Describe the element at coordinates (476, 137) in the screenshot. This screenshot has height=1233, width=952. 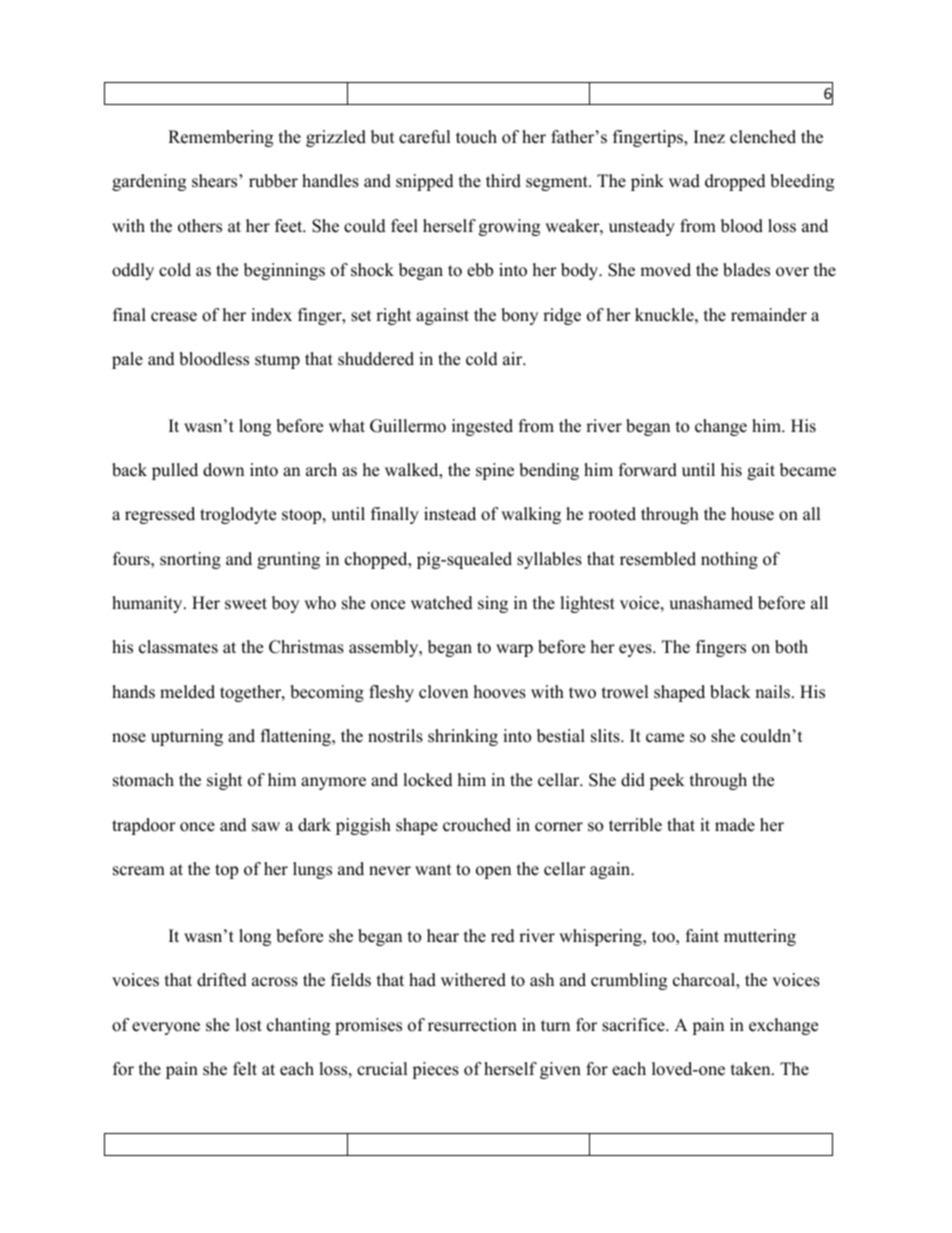
I see `touch` at that location.
